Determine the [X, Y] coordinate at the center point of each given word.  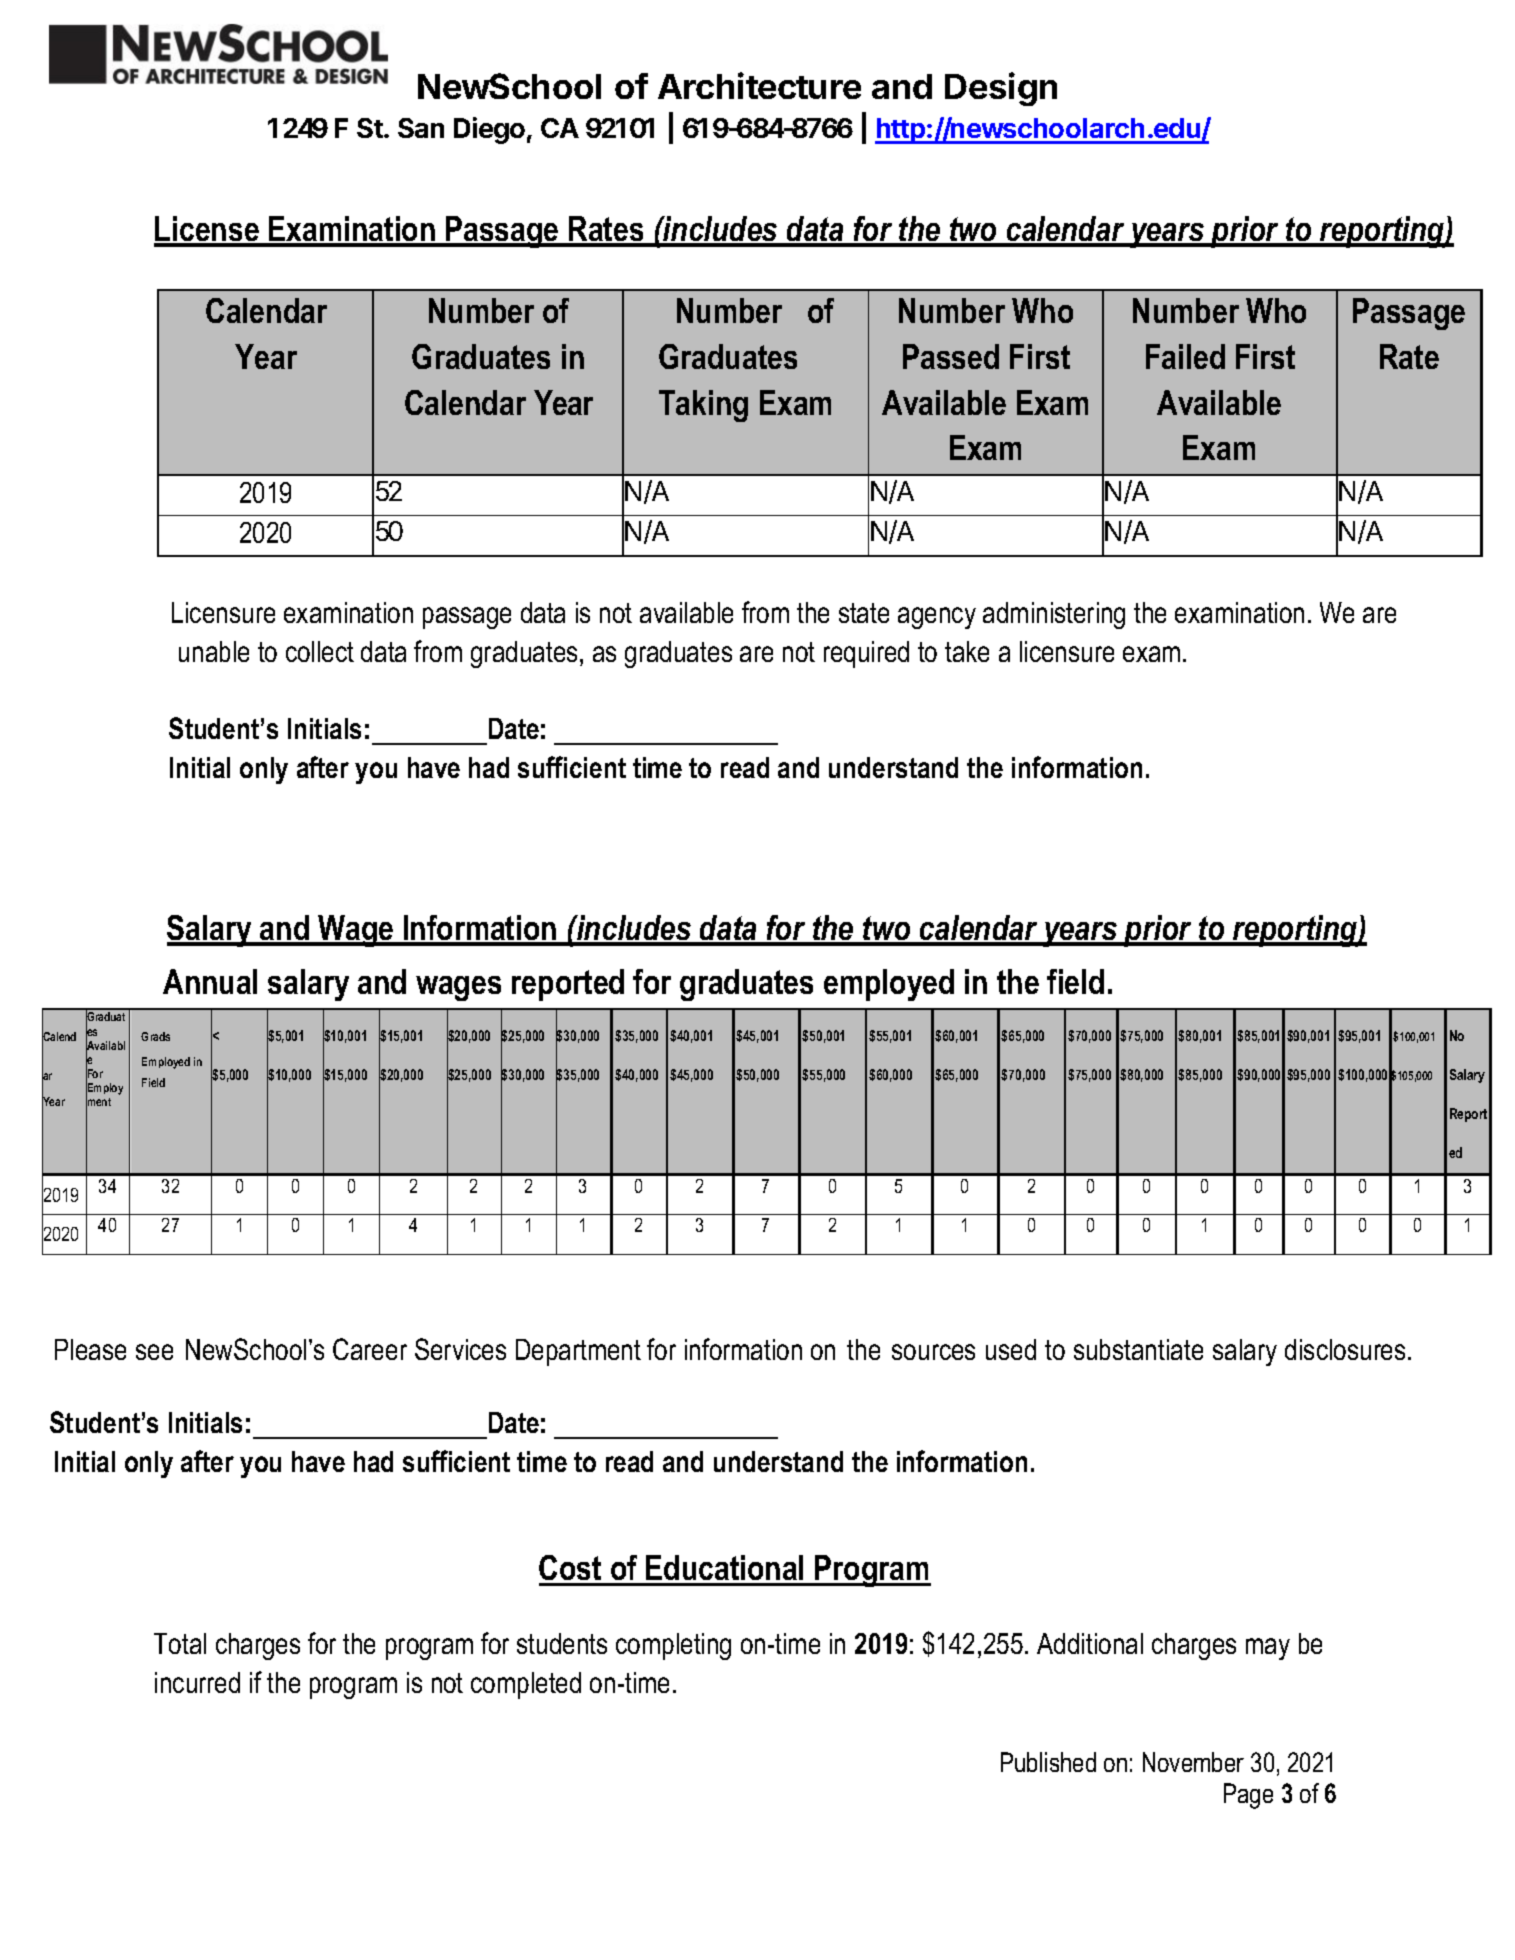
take [967, 651]
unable [214, 651]
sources [933, 1352]
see [154, 1352]
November [1193, 1762]
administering [1054, 615]
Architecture [759, 85]
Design [1001, 89]
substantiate [1138, 1349]
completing [673, 1646]
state [864, 613]
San [421, 128]
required [866, 654]
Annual [210, 981]
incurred [197, 1682]
